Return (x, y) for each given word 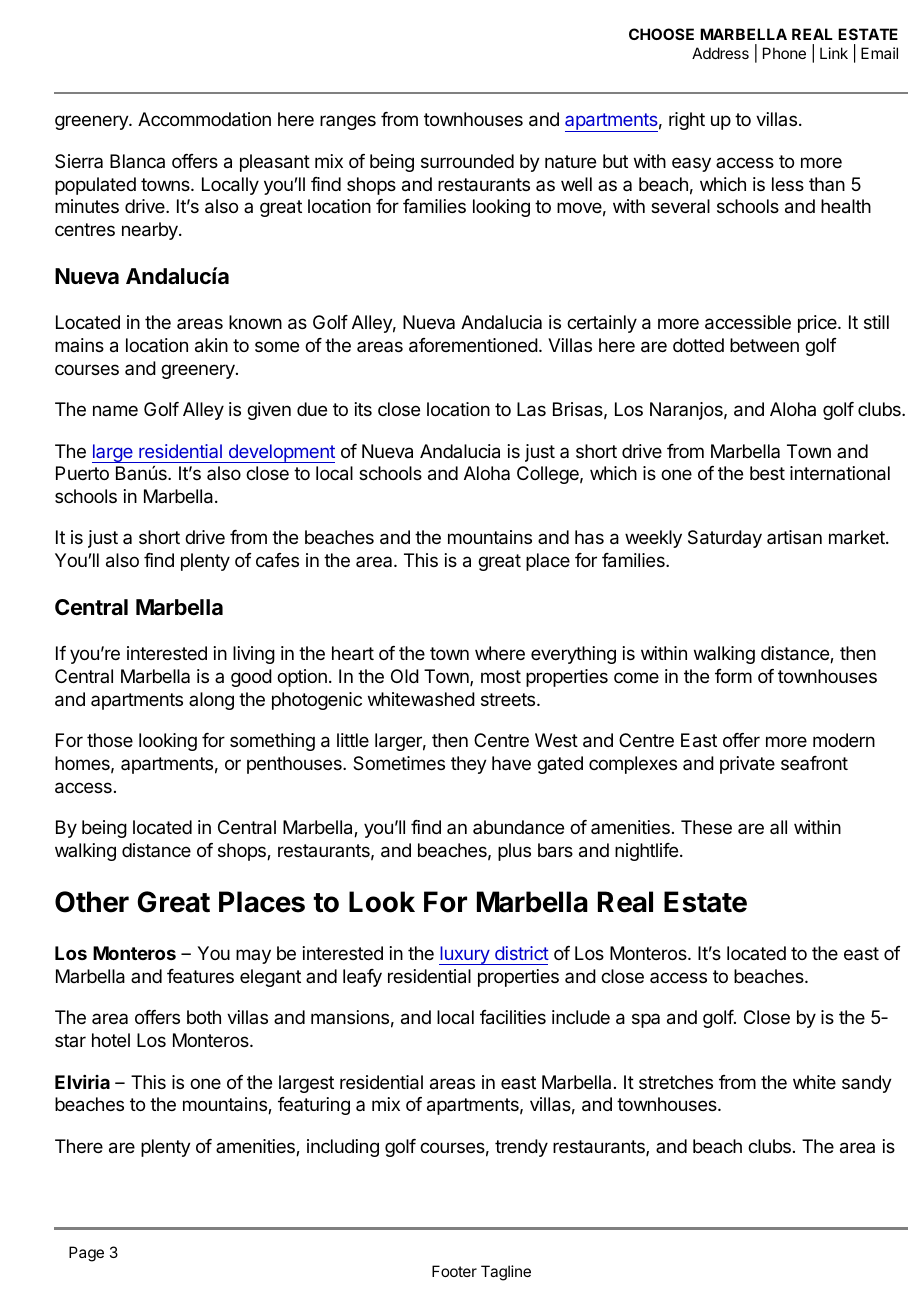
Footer (454, 1271)
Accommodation (204, 119)
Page (86, 1254)
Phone (784, 53)
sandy (867, 1084)
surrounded (467, 161)
